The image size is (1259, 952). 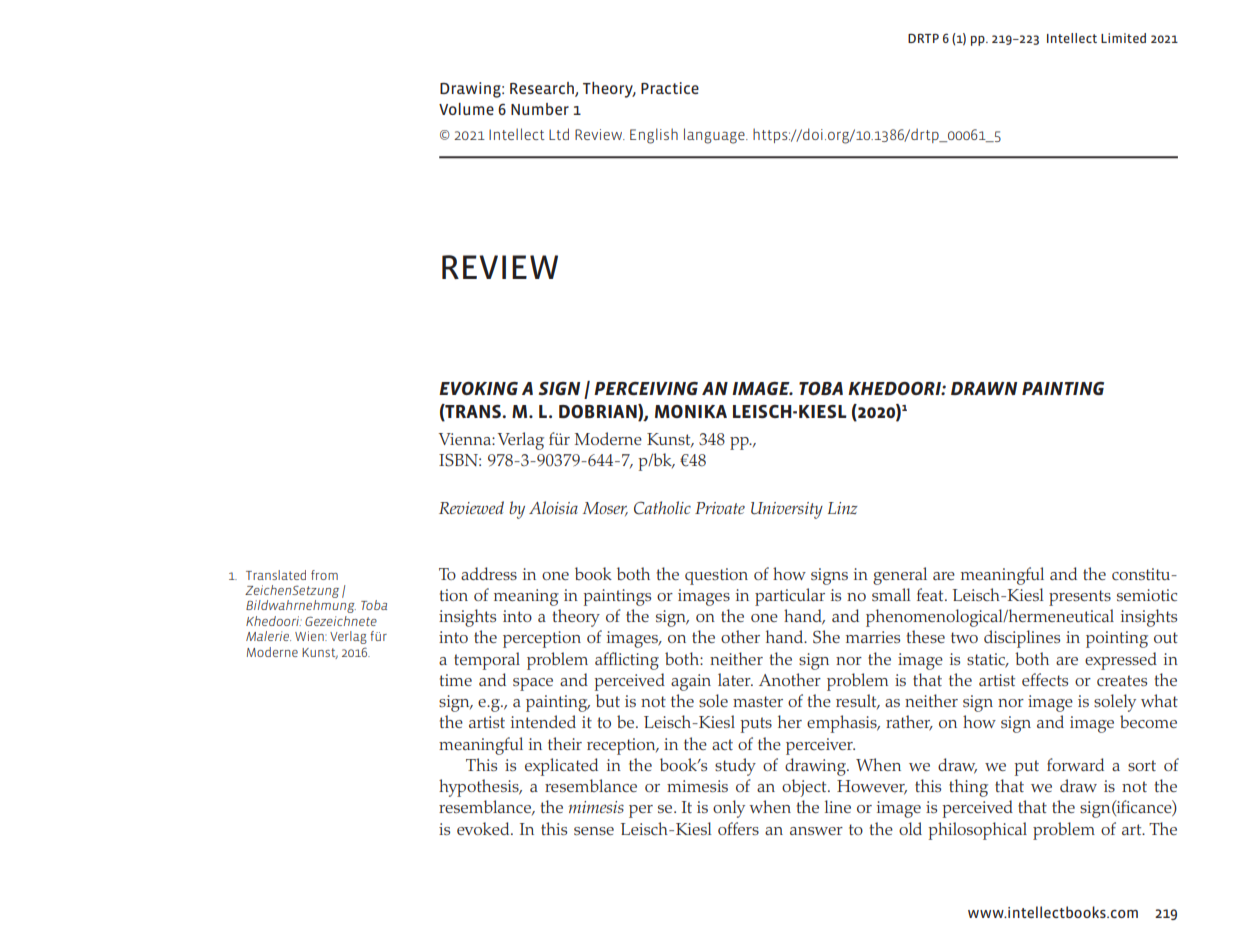 I want to click on forward, so click(x=1075, y=764).
